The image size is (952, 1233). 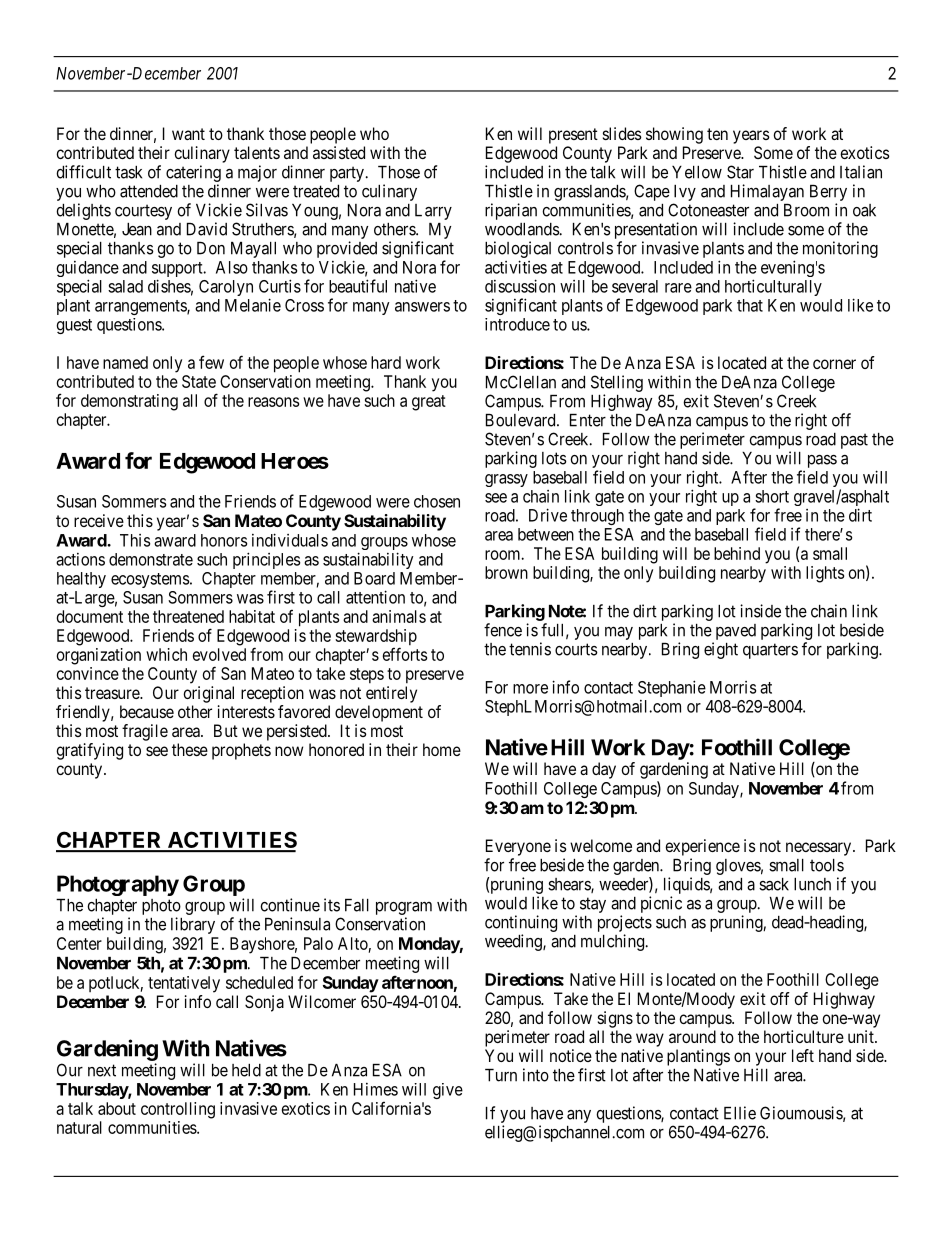 What do you see at coordinates (503, 630) in the image?
I see `fence` at bounding box center [503, 630].
